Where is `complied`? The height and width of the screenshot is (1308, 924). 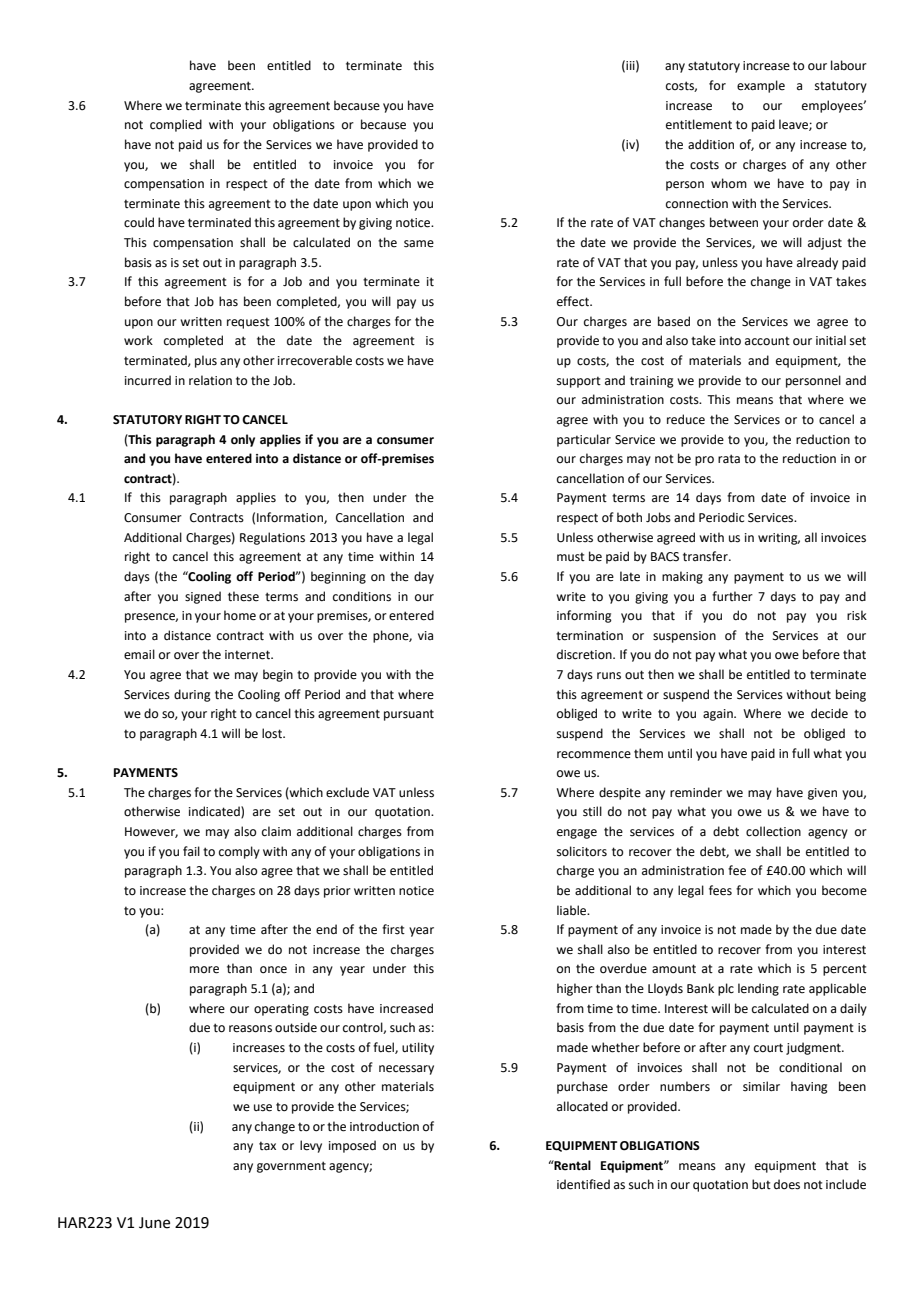 complied is located at coordinates (176, 125).
